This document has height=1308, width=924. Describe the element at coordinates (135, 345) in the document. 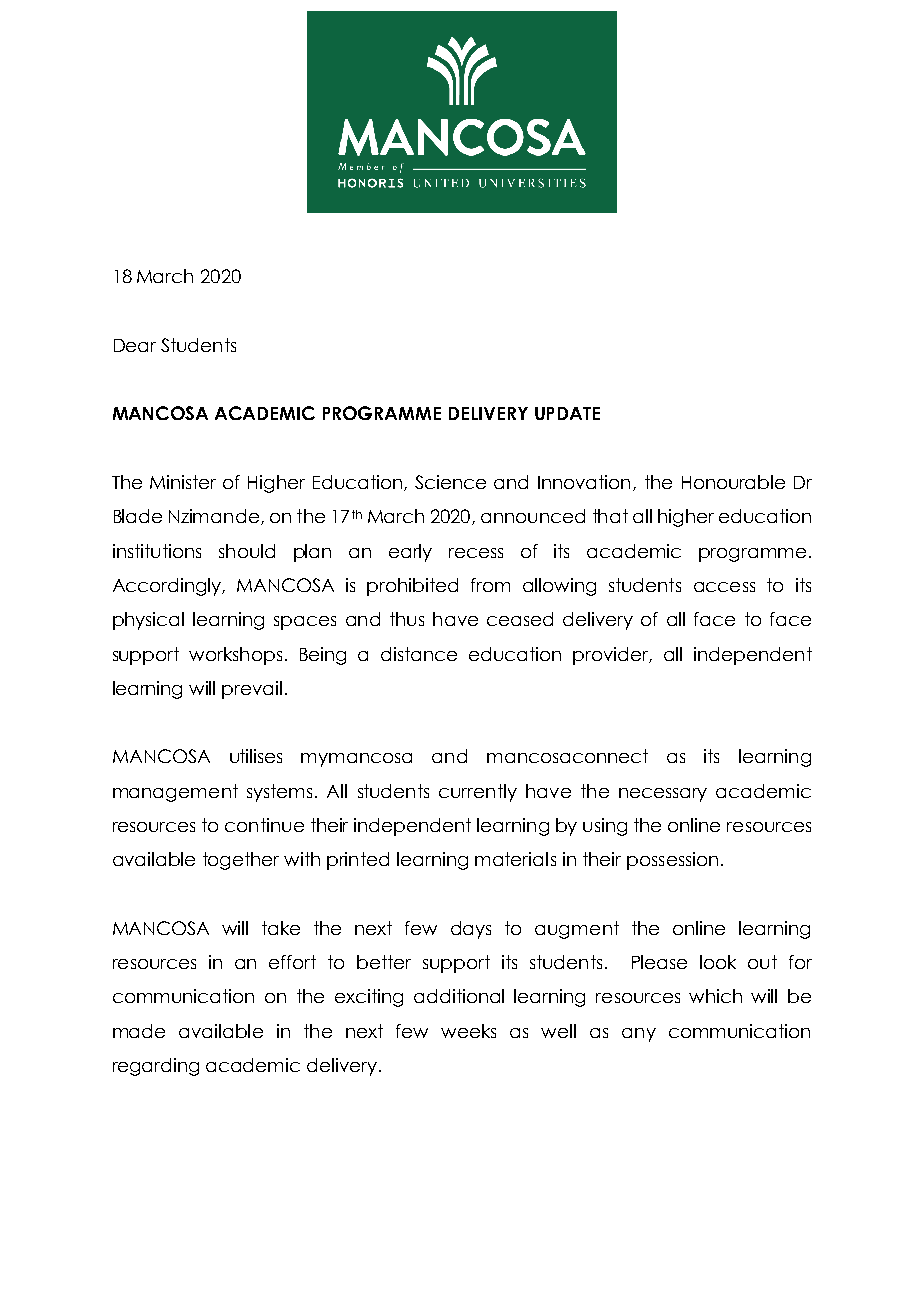

I see `Dear` at that location.
